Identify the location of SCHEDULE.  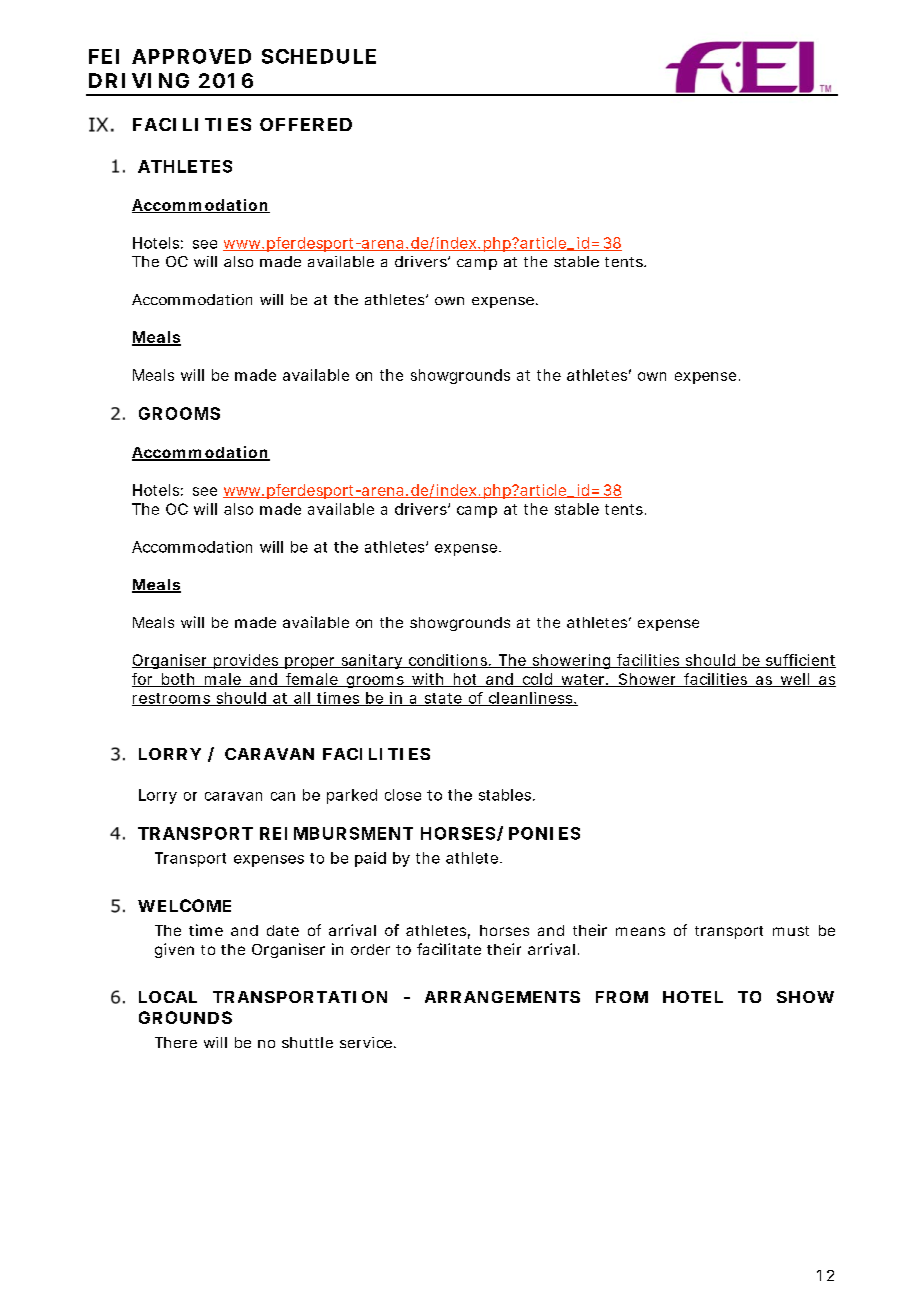
(319, 56).
